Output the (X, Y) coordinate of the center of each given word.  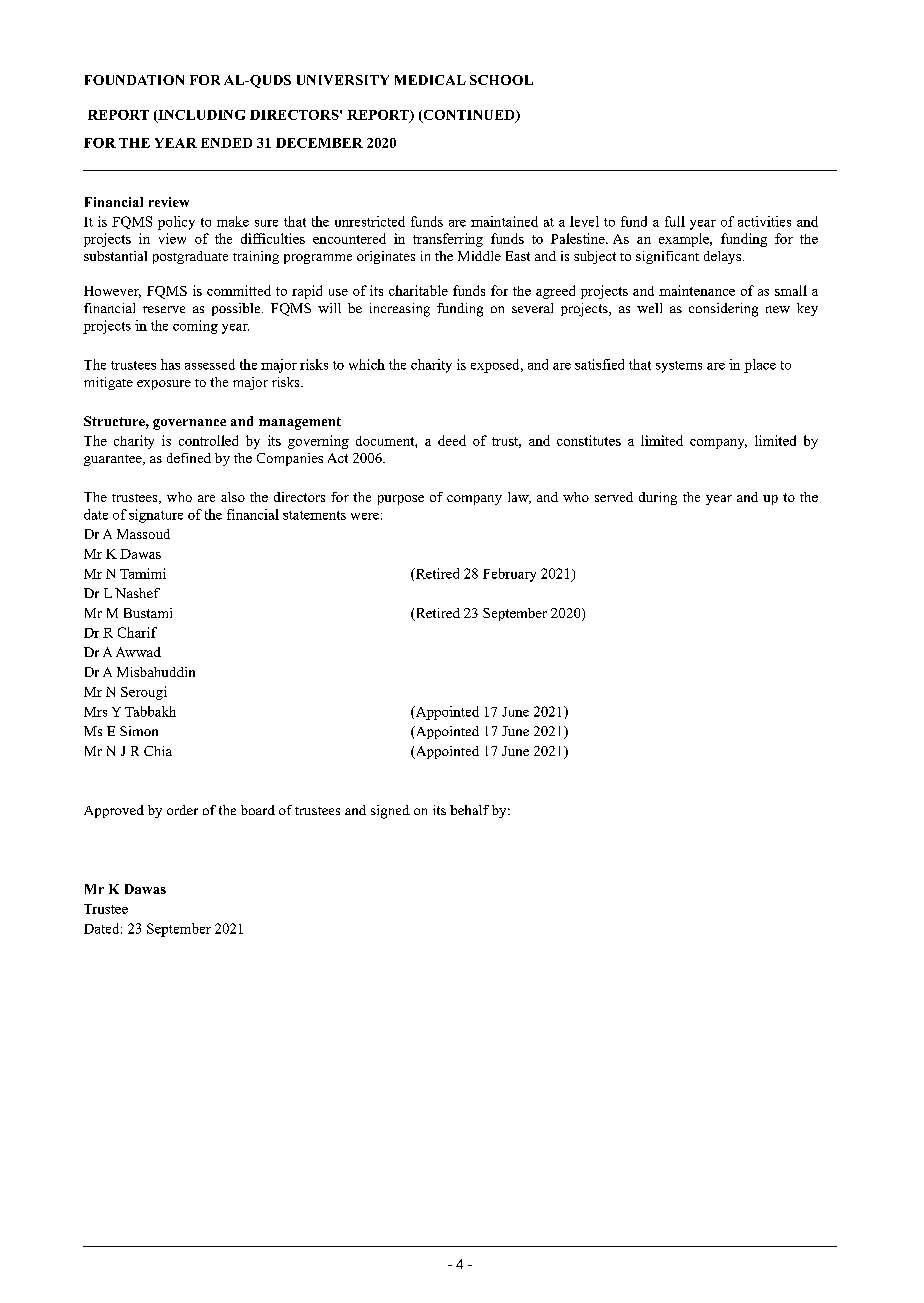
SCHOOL (501, 80)
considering (723, 310)
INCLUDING (200, 116)
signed (390, 812)
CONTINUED (469, 116)
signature (156, 516)
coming (195, 327)
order (182, 810)
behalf (469, 810)
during (658, 498)
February (509, 575)
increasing (400, 310)
